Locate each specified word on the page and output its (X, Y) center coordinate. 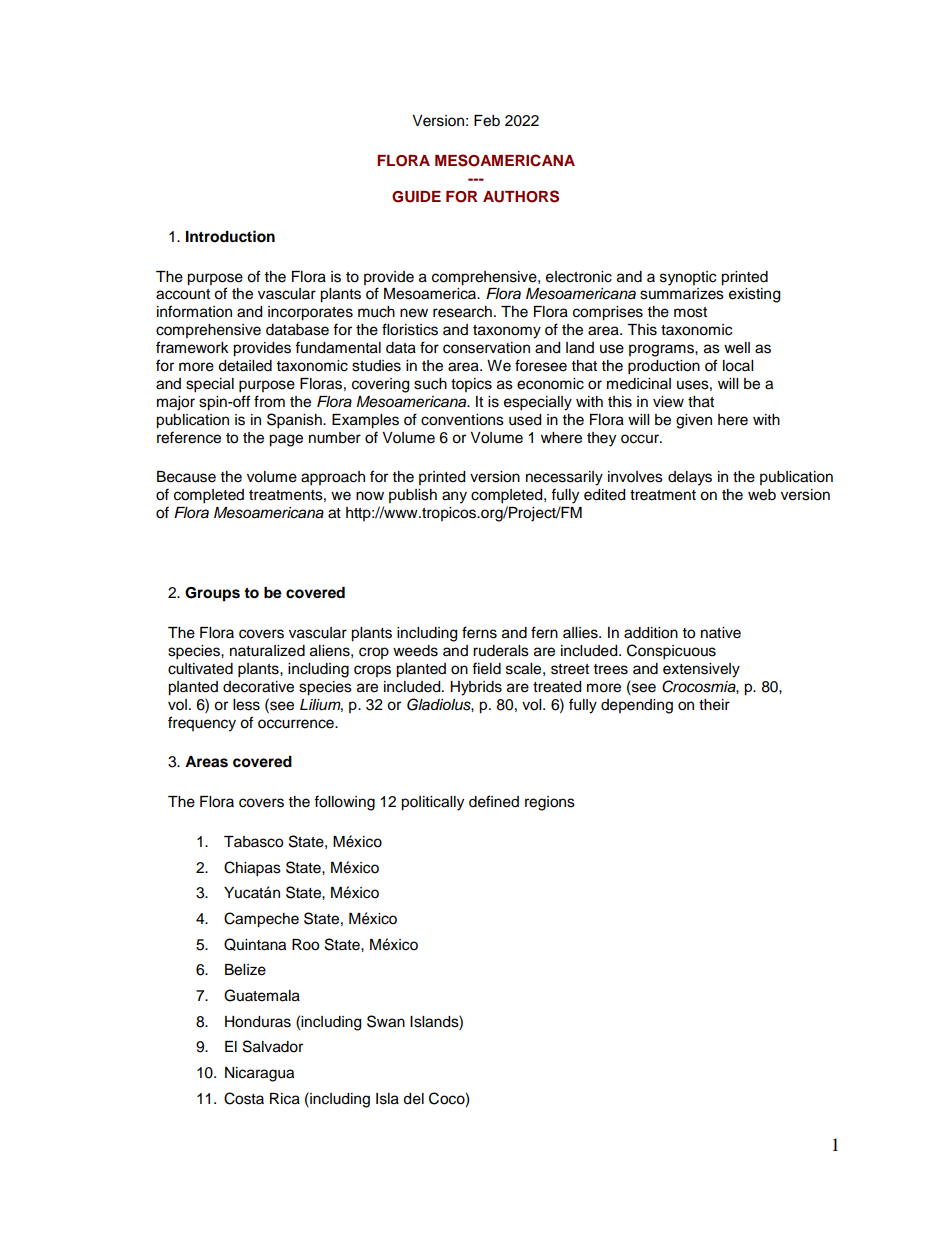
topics (471, 385)
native (721, 633)
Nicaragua (259, 1074)
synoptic (688, 278)
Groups (212, 594)
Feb (487, 121)
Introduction (230, 236)
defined (494, 801)
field (486, 668)
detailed (245, 366)
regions (550, 803)
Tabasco (253, 842)
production (664, 367)
